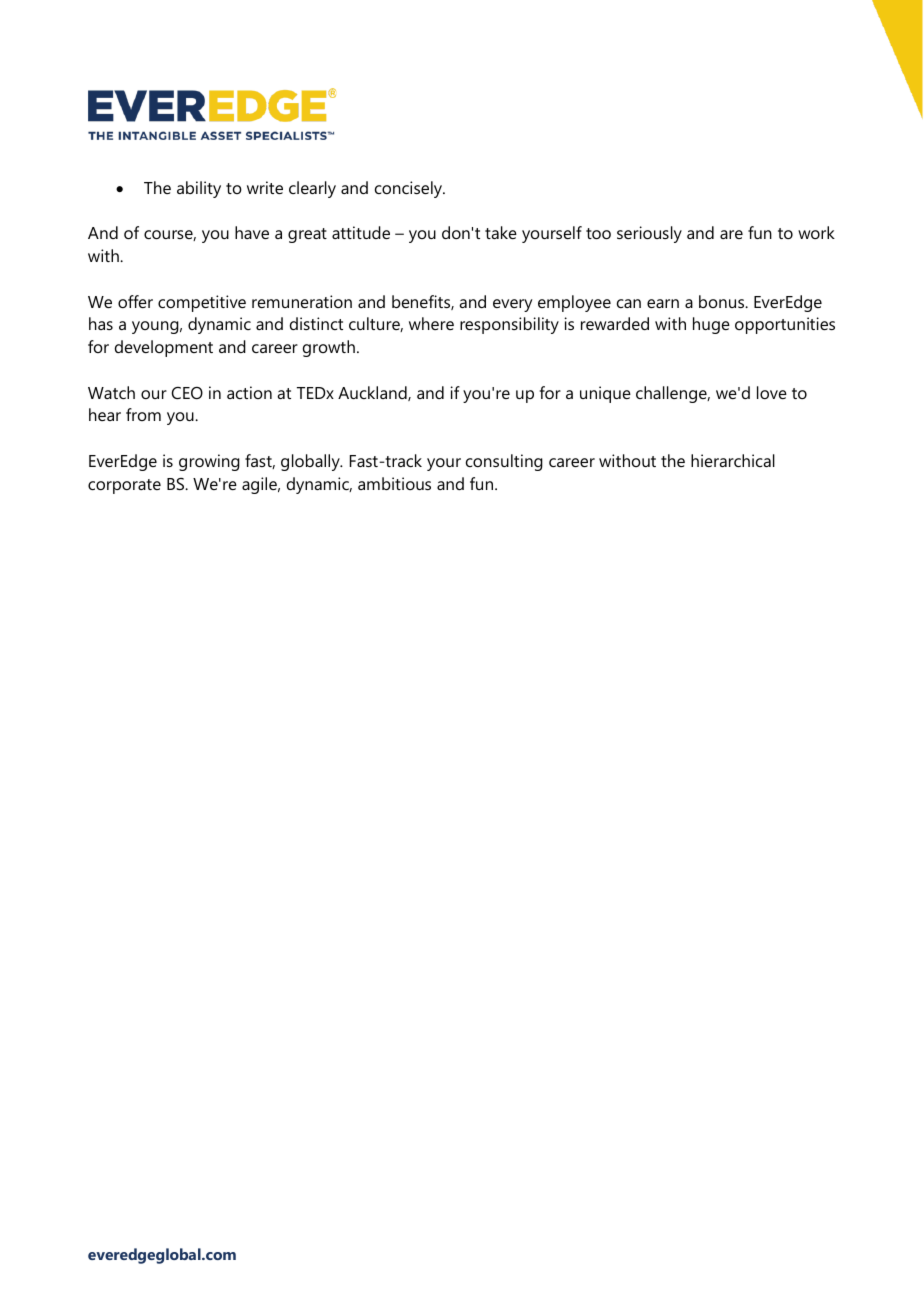 Image resolution: width=924 pixels, height=1308 pixels. Describe the element at coordinates (816, 232) in the screenshot. I see `work` at that location.
